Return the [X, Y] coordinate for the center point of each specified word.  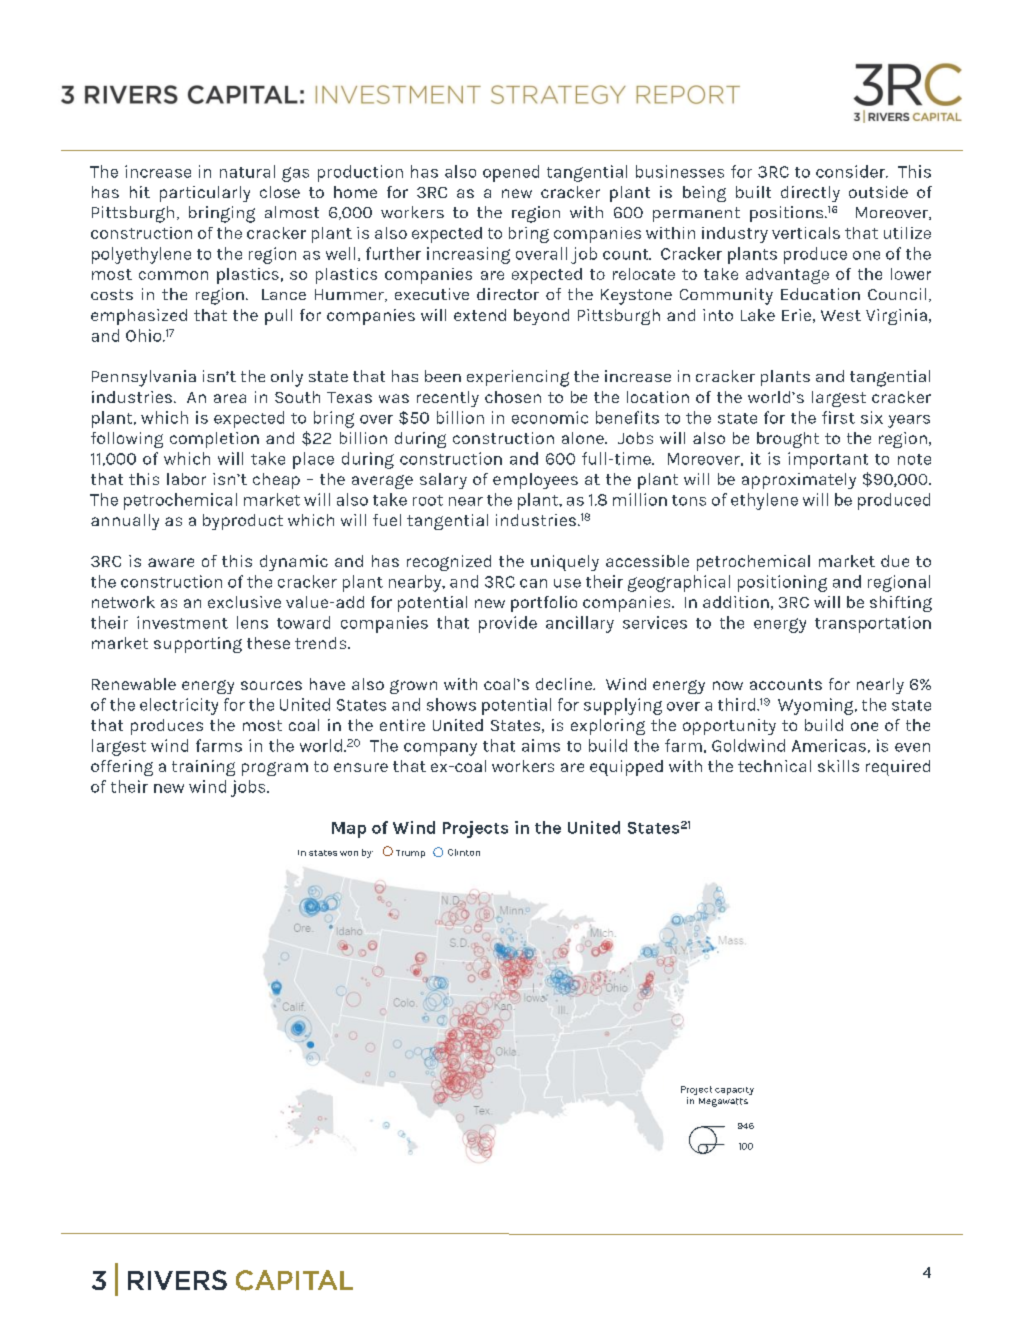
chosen [513, 397]
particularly [205, 194]
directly [810, 194]
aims [541, 745]
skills [838, 766]
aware [171, 562]
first [838, 417]
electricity [179, 706]
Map [349, 830]
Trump [410, 854]
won [349, 853]
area [230, 398]
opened [511, 173]
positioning [782, 583]
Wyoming [817, 706]
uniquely [565, 563]
